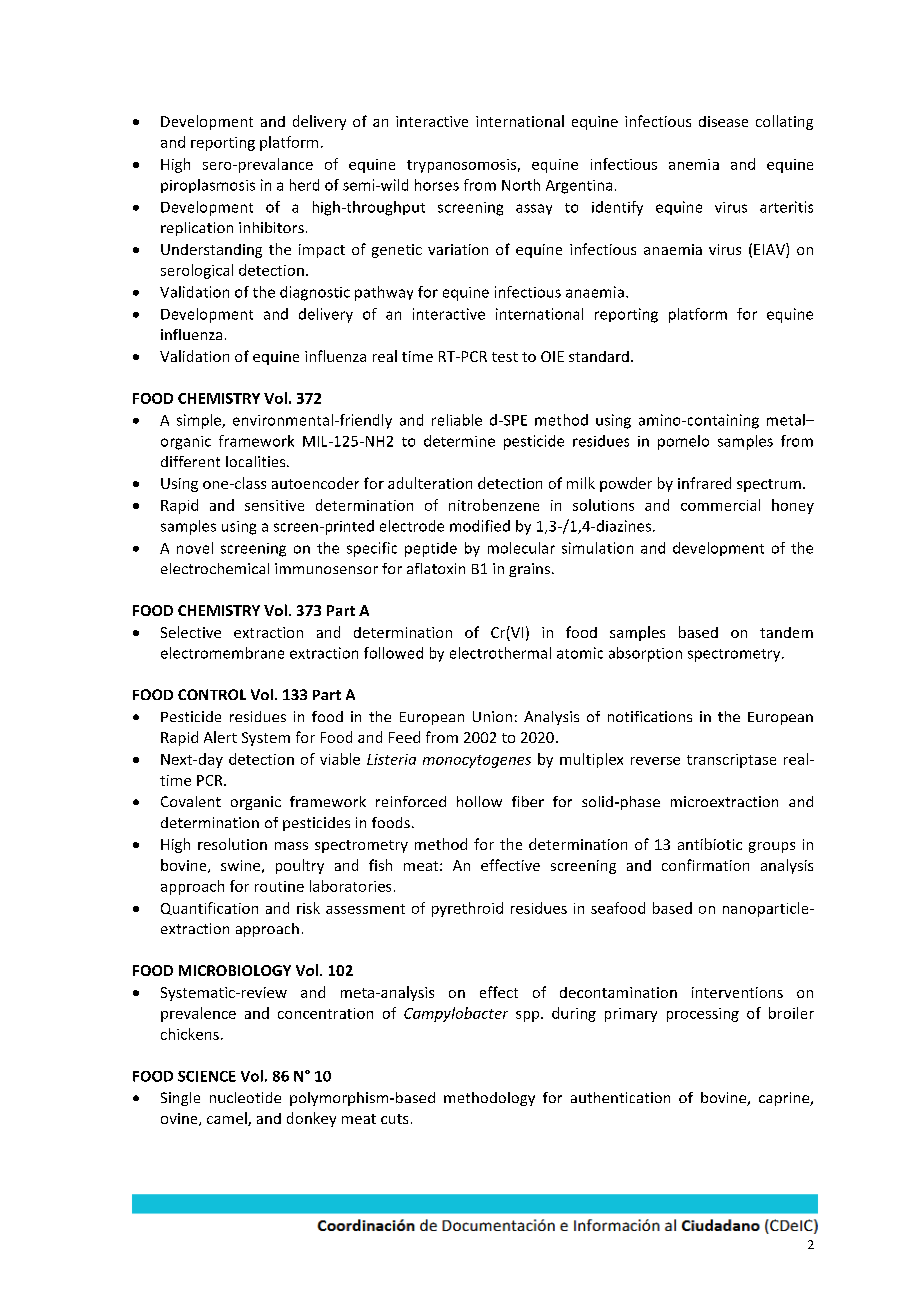 The height and width of the page is (1308, 924). What do you see at coordinates (456, 1014) in the page?
I see `Campylobacter` at bounding box center [456, 1014].
